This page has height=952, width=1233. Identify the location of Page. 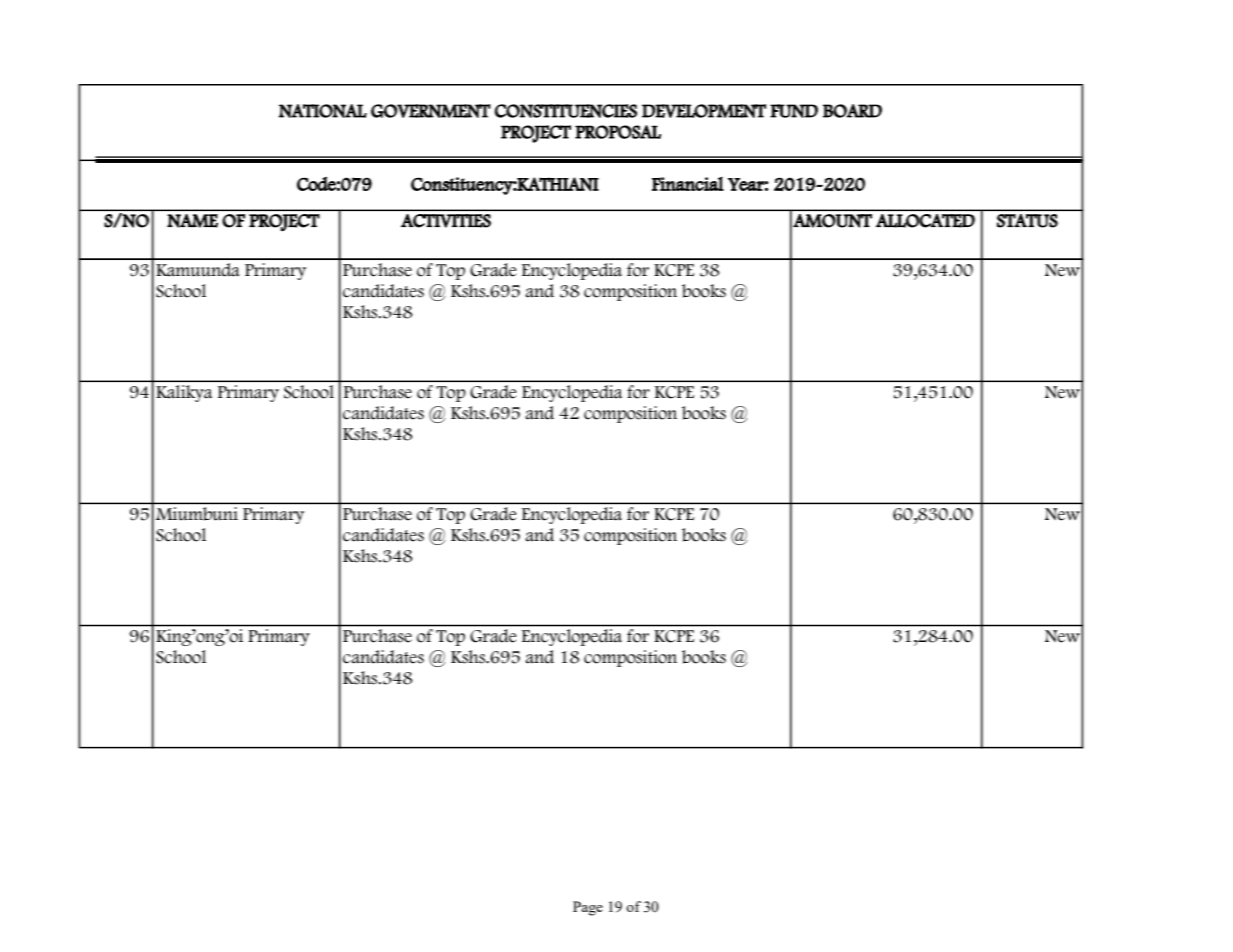
(588, 908).
